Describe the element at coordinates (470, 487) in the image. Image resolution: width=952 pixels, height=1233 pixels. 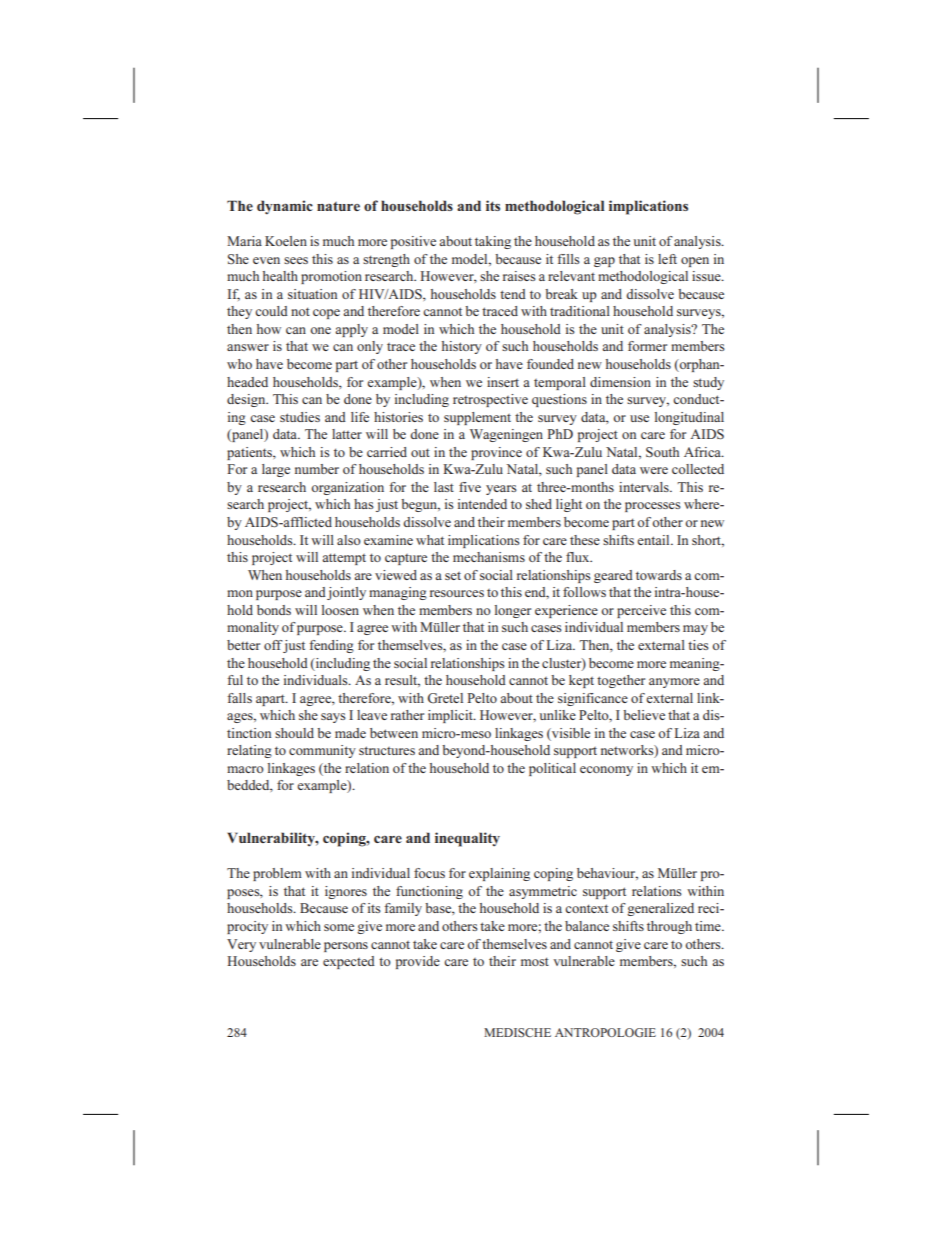
I see `five` at that location.
